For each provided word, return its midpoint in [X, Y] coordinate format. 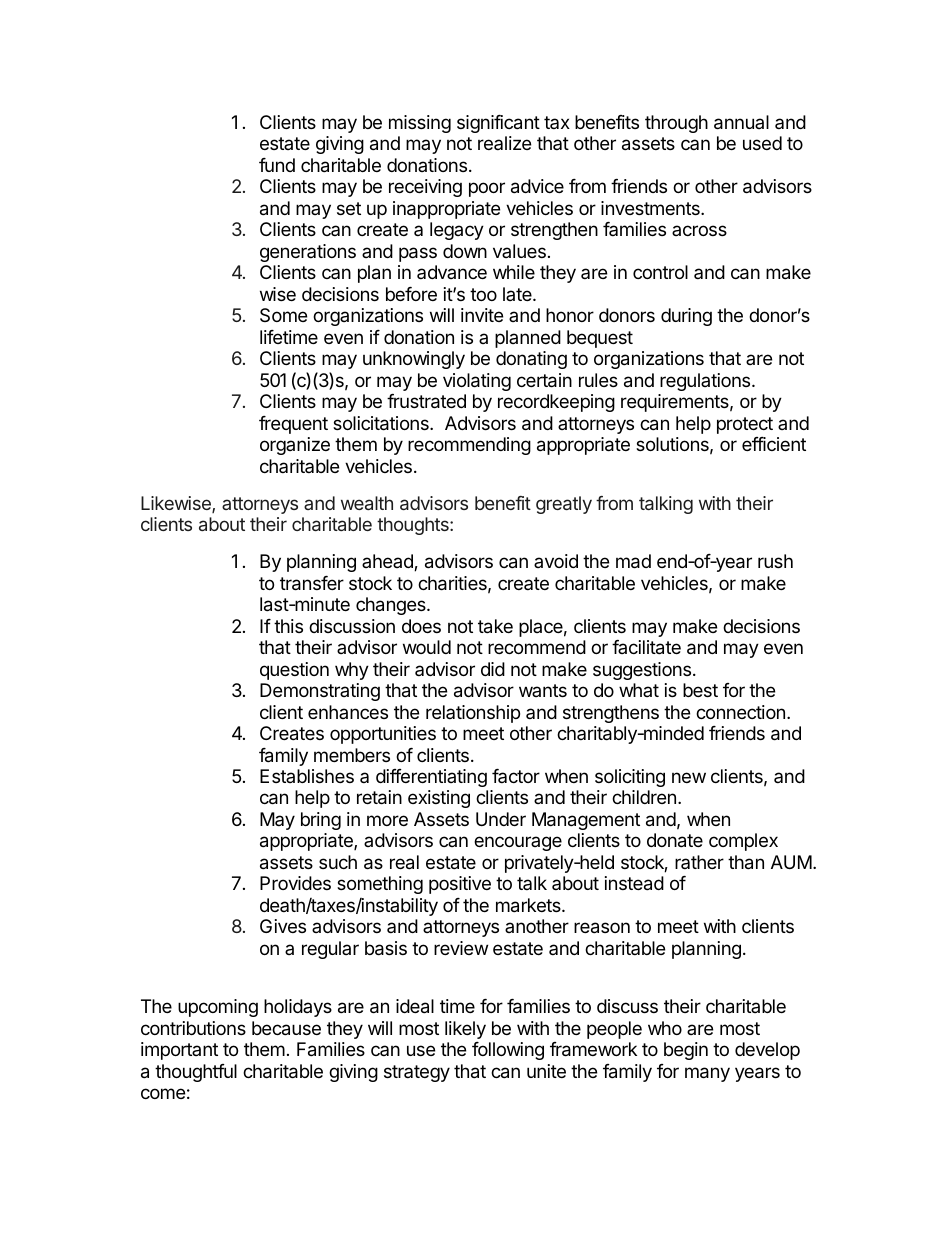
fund [277, 165]
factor [516, 776]
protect [745, 425]
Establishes [307, 776]
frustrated [426, 401]
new [689, 777]
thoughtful [196, 1073]
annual [741, 122]
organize [295, 446]
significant [498, 124]
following [508, 1051]
